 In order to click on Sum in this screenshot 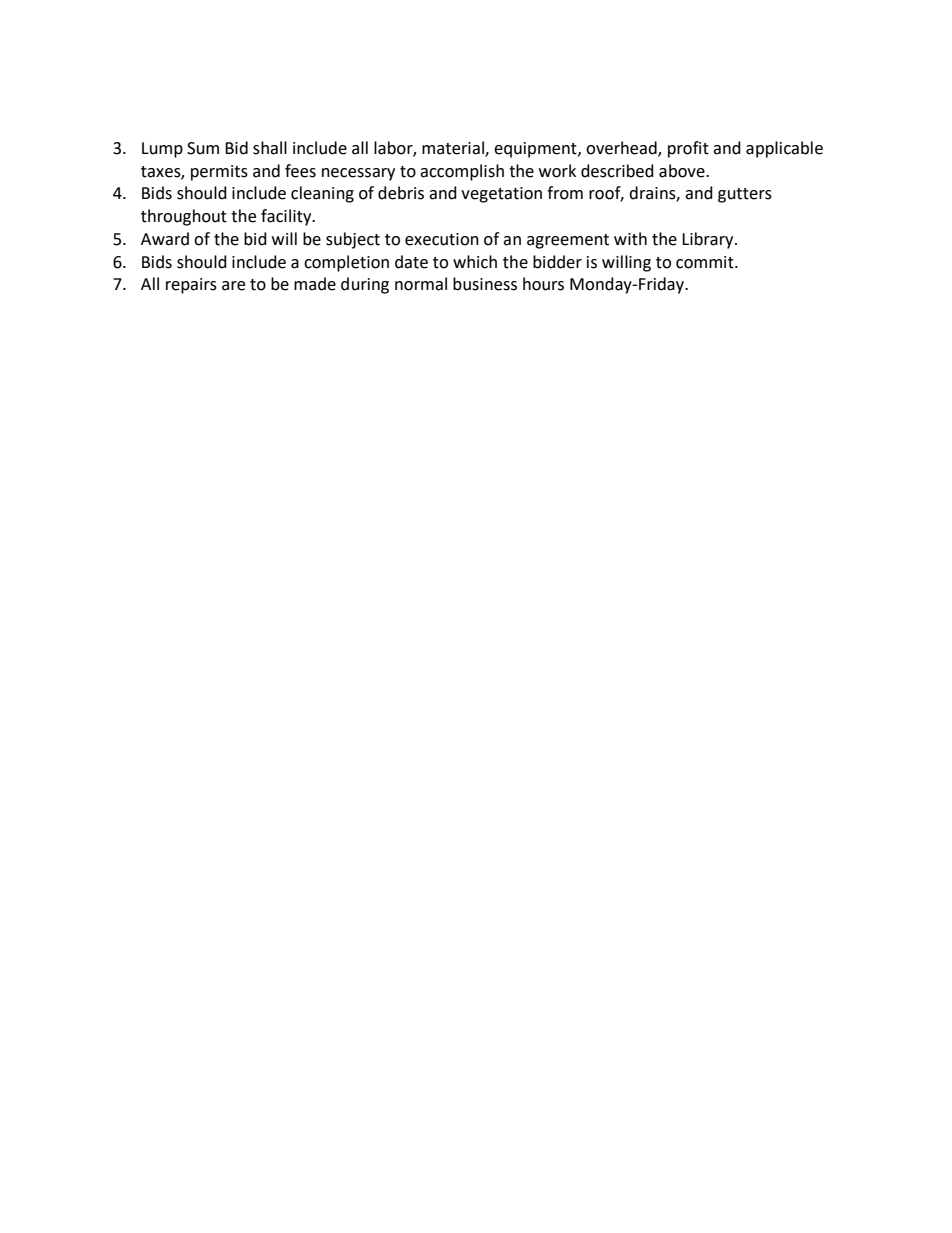, I will do `click(203, 148)`.
